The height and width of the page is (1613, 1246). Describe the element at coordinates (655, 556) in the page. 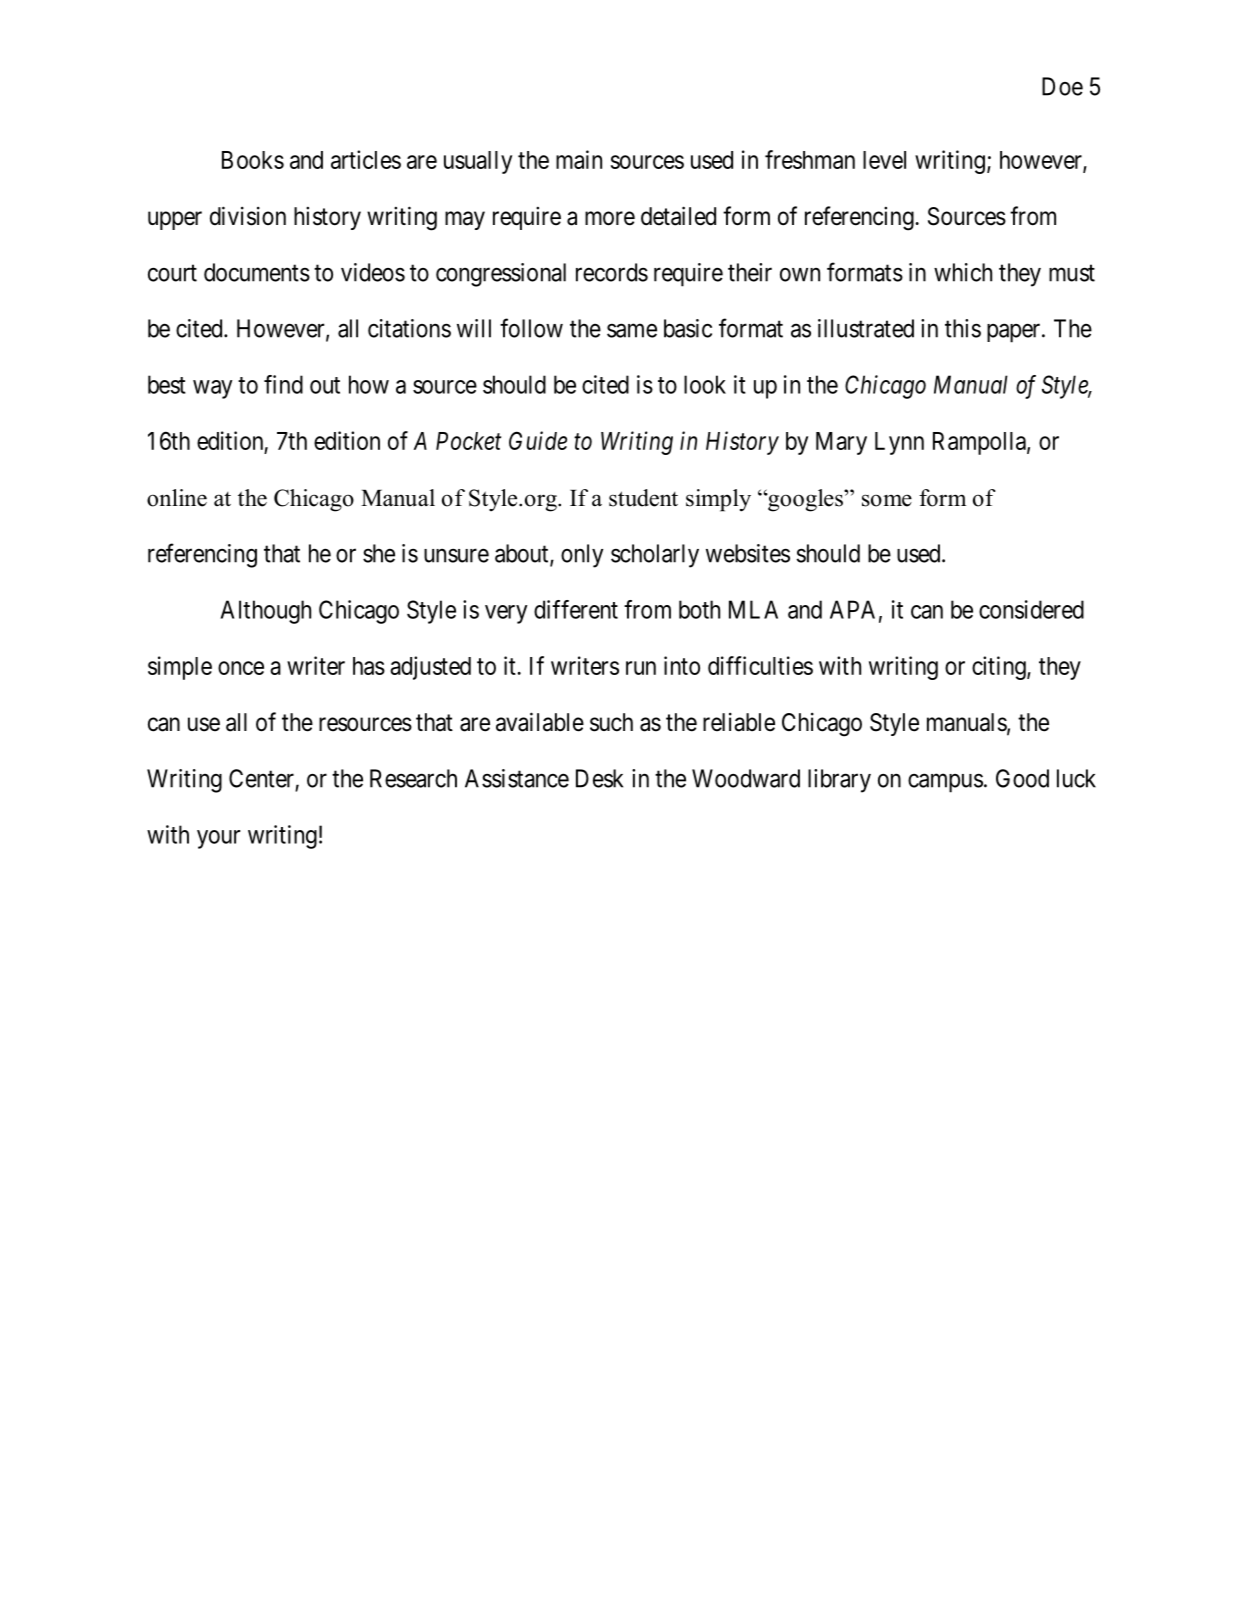

I see `scholarly` at that location.
